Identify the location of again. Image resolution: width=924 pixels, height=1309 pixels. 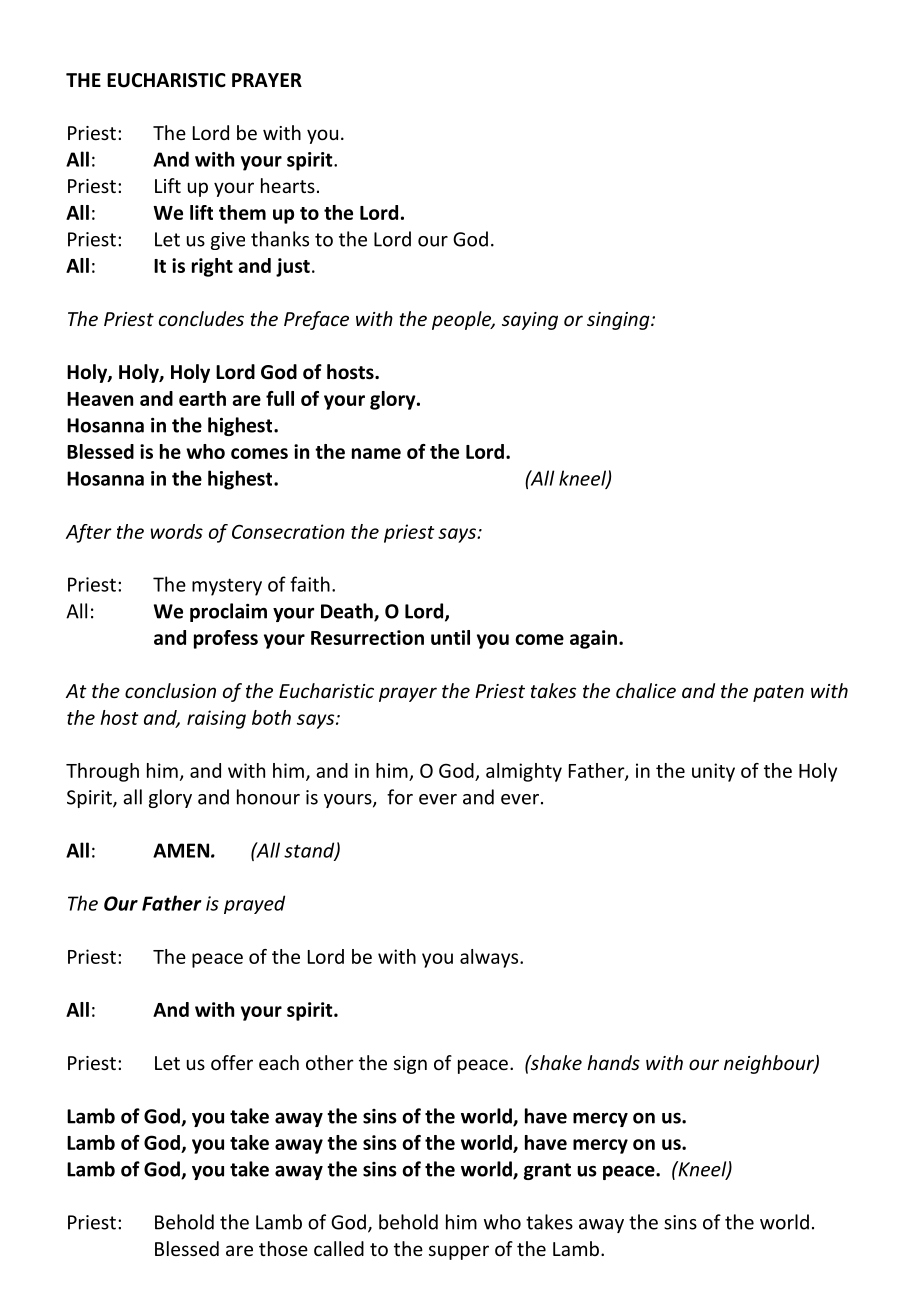
(593, 639).
